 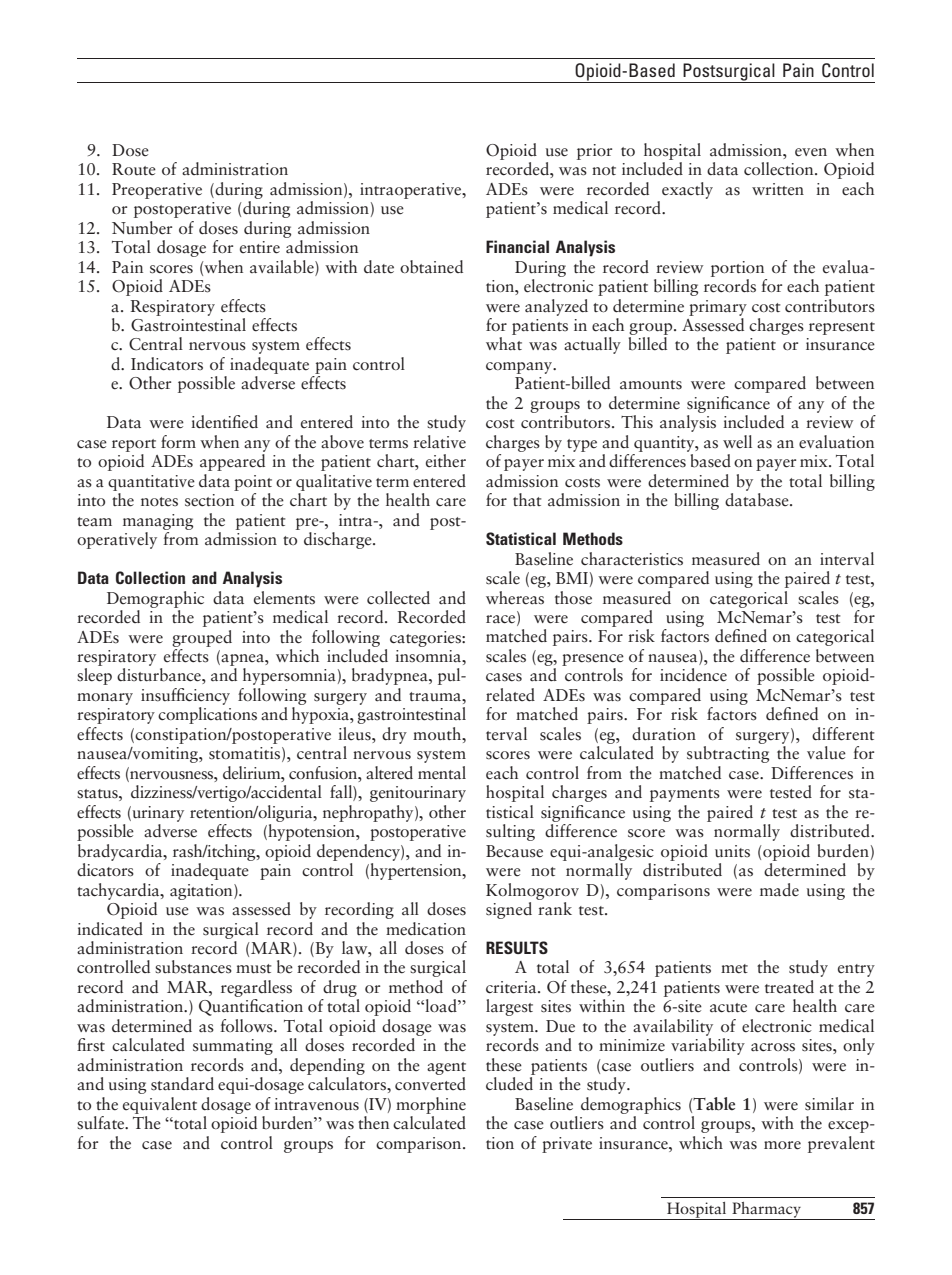 I want to click on managing, so click(x=158, y=522).
